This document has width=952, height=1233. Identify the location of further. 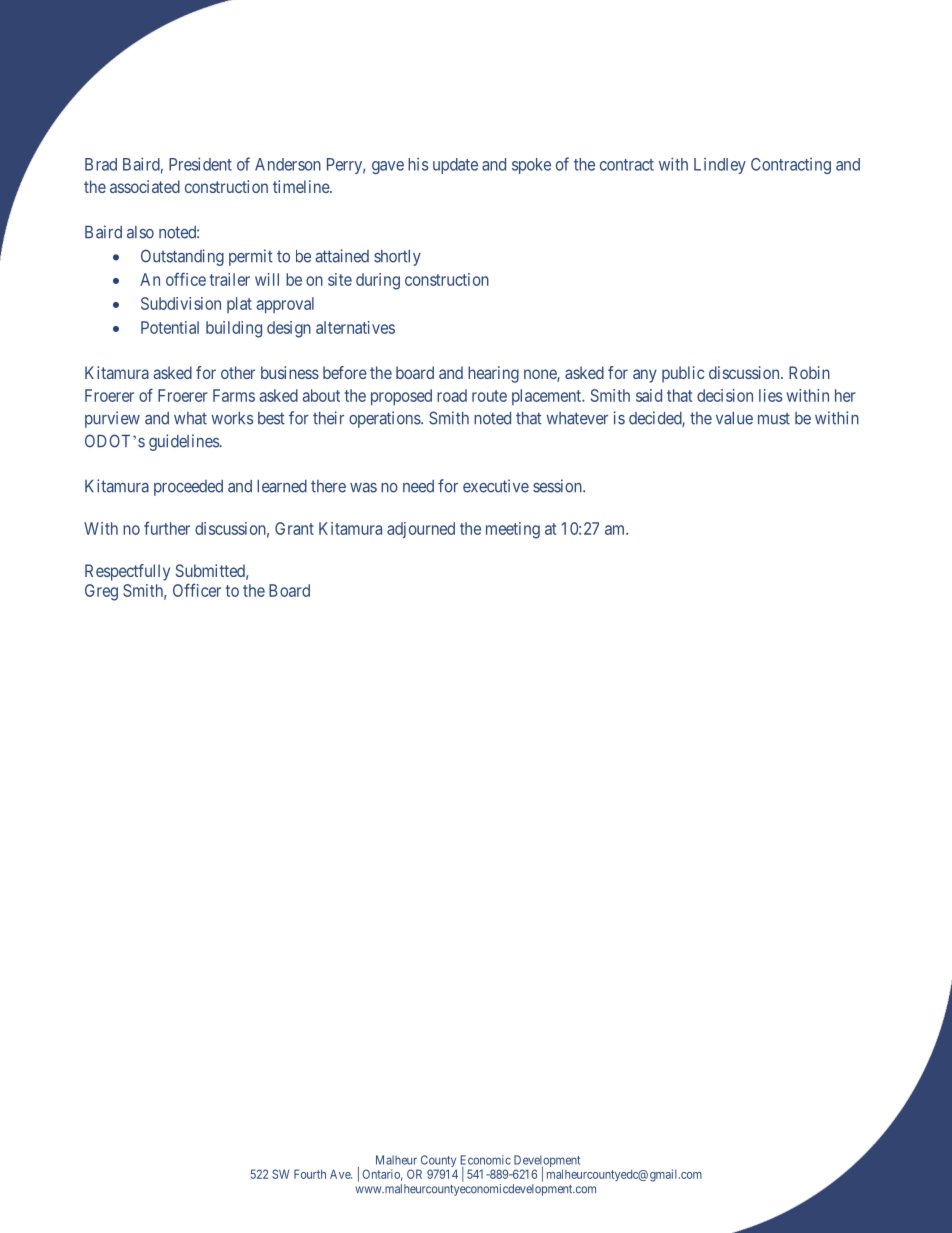
(167, 528).
